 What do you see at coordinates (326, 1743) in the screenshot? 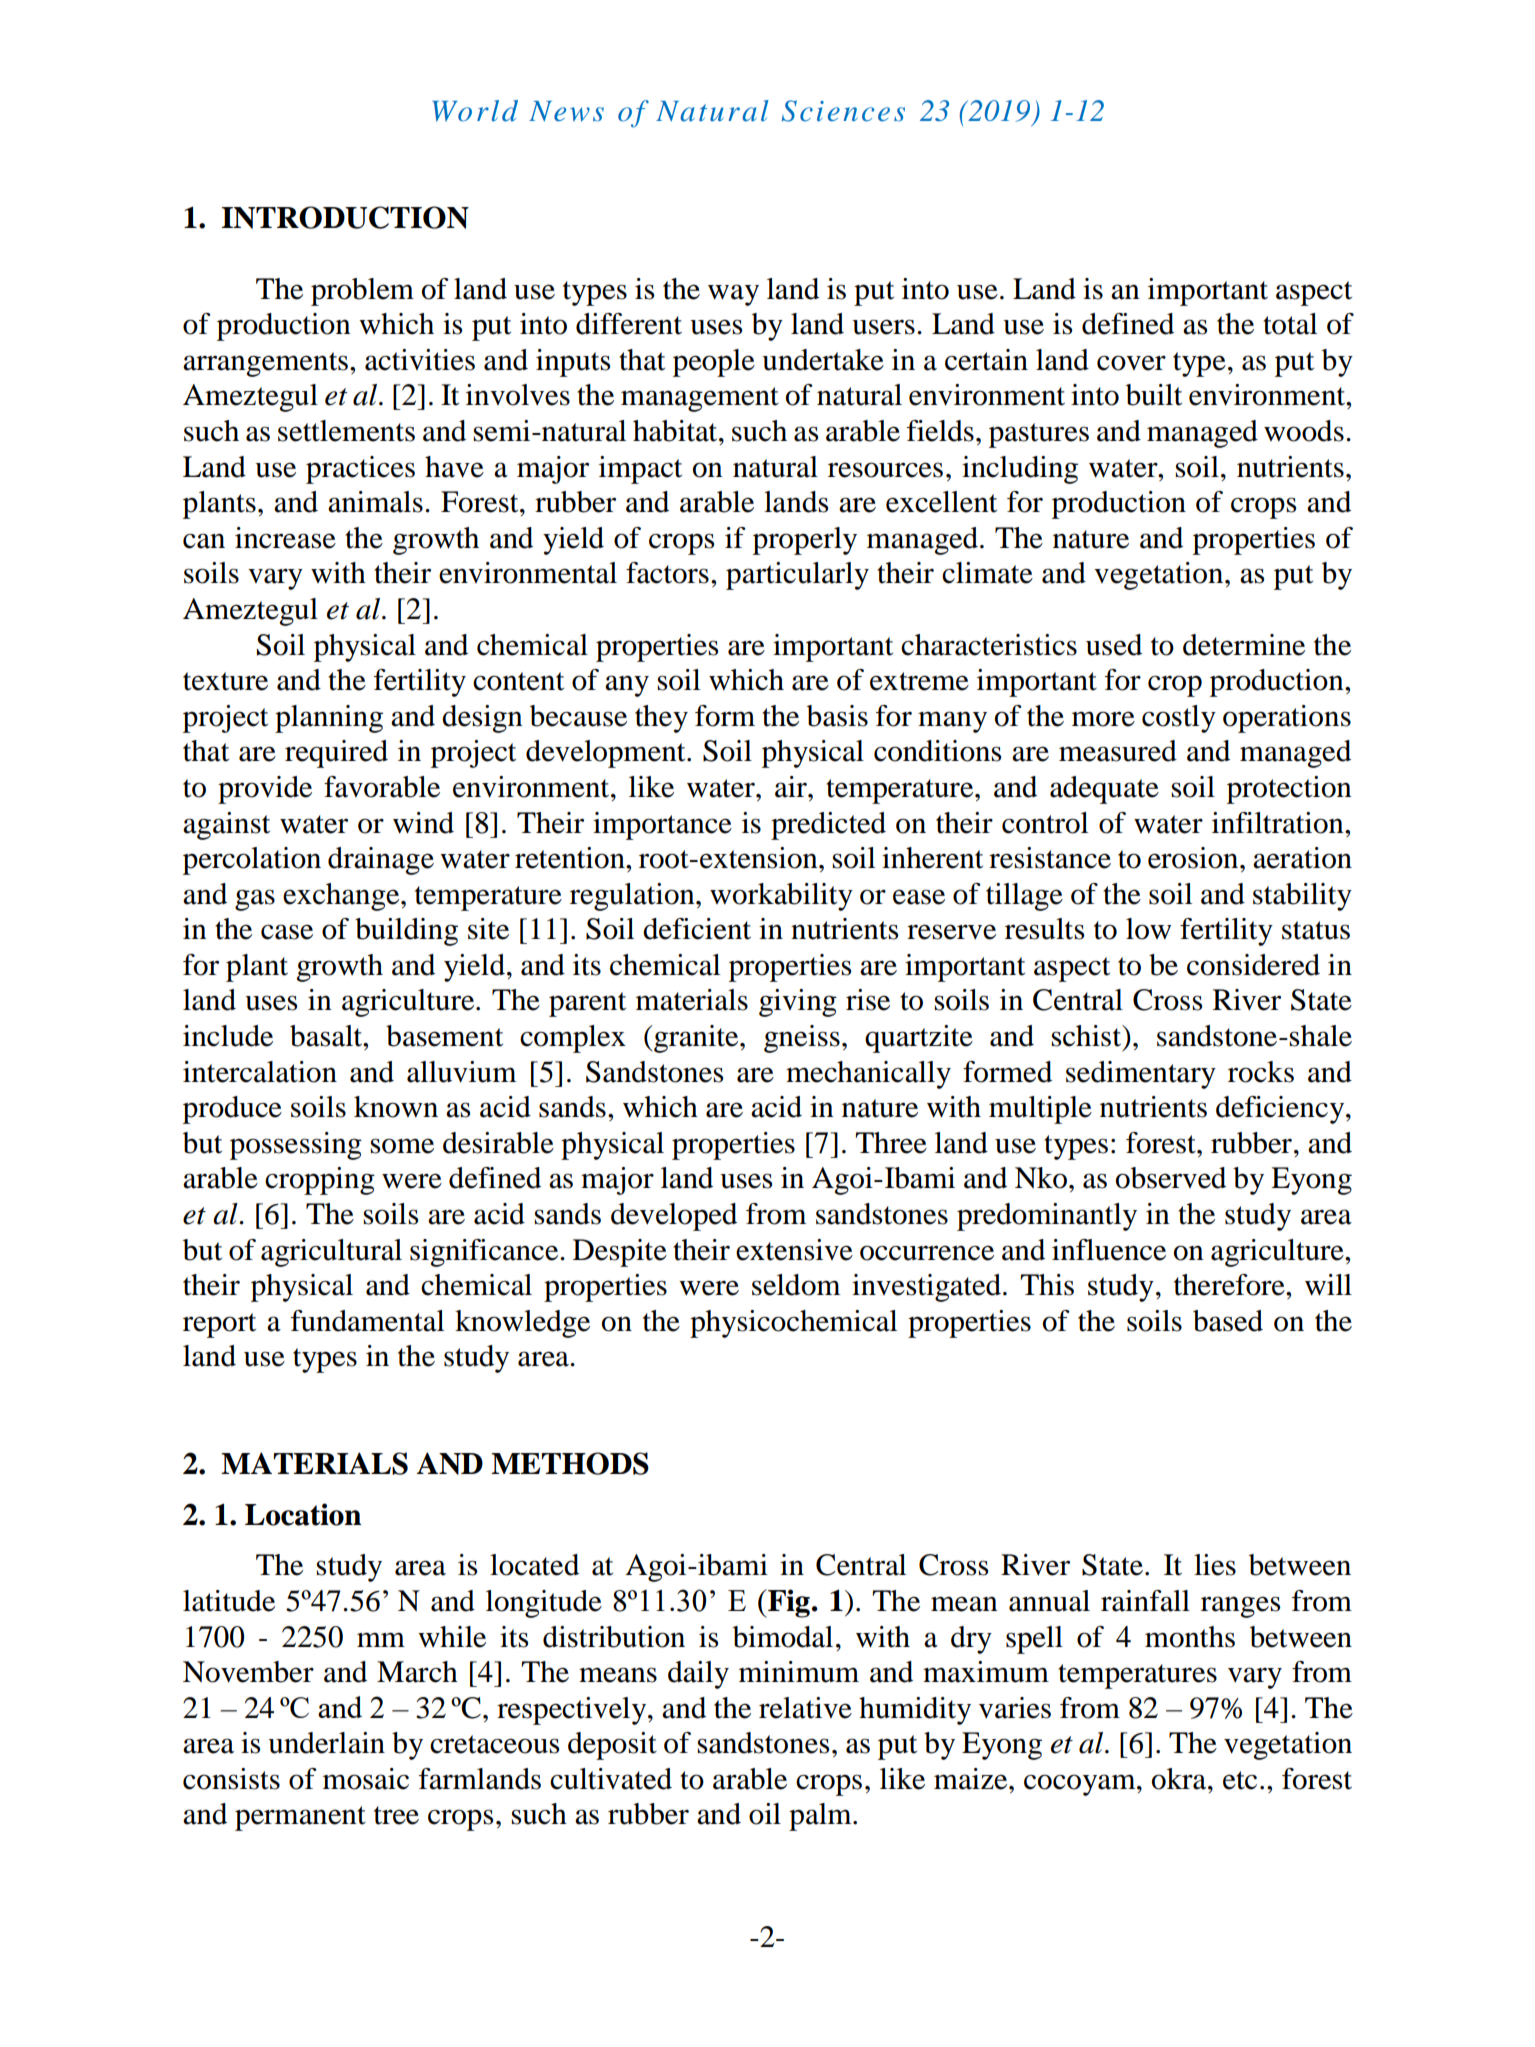
I see `underlain` at bounding box center [326, 1743].
